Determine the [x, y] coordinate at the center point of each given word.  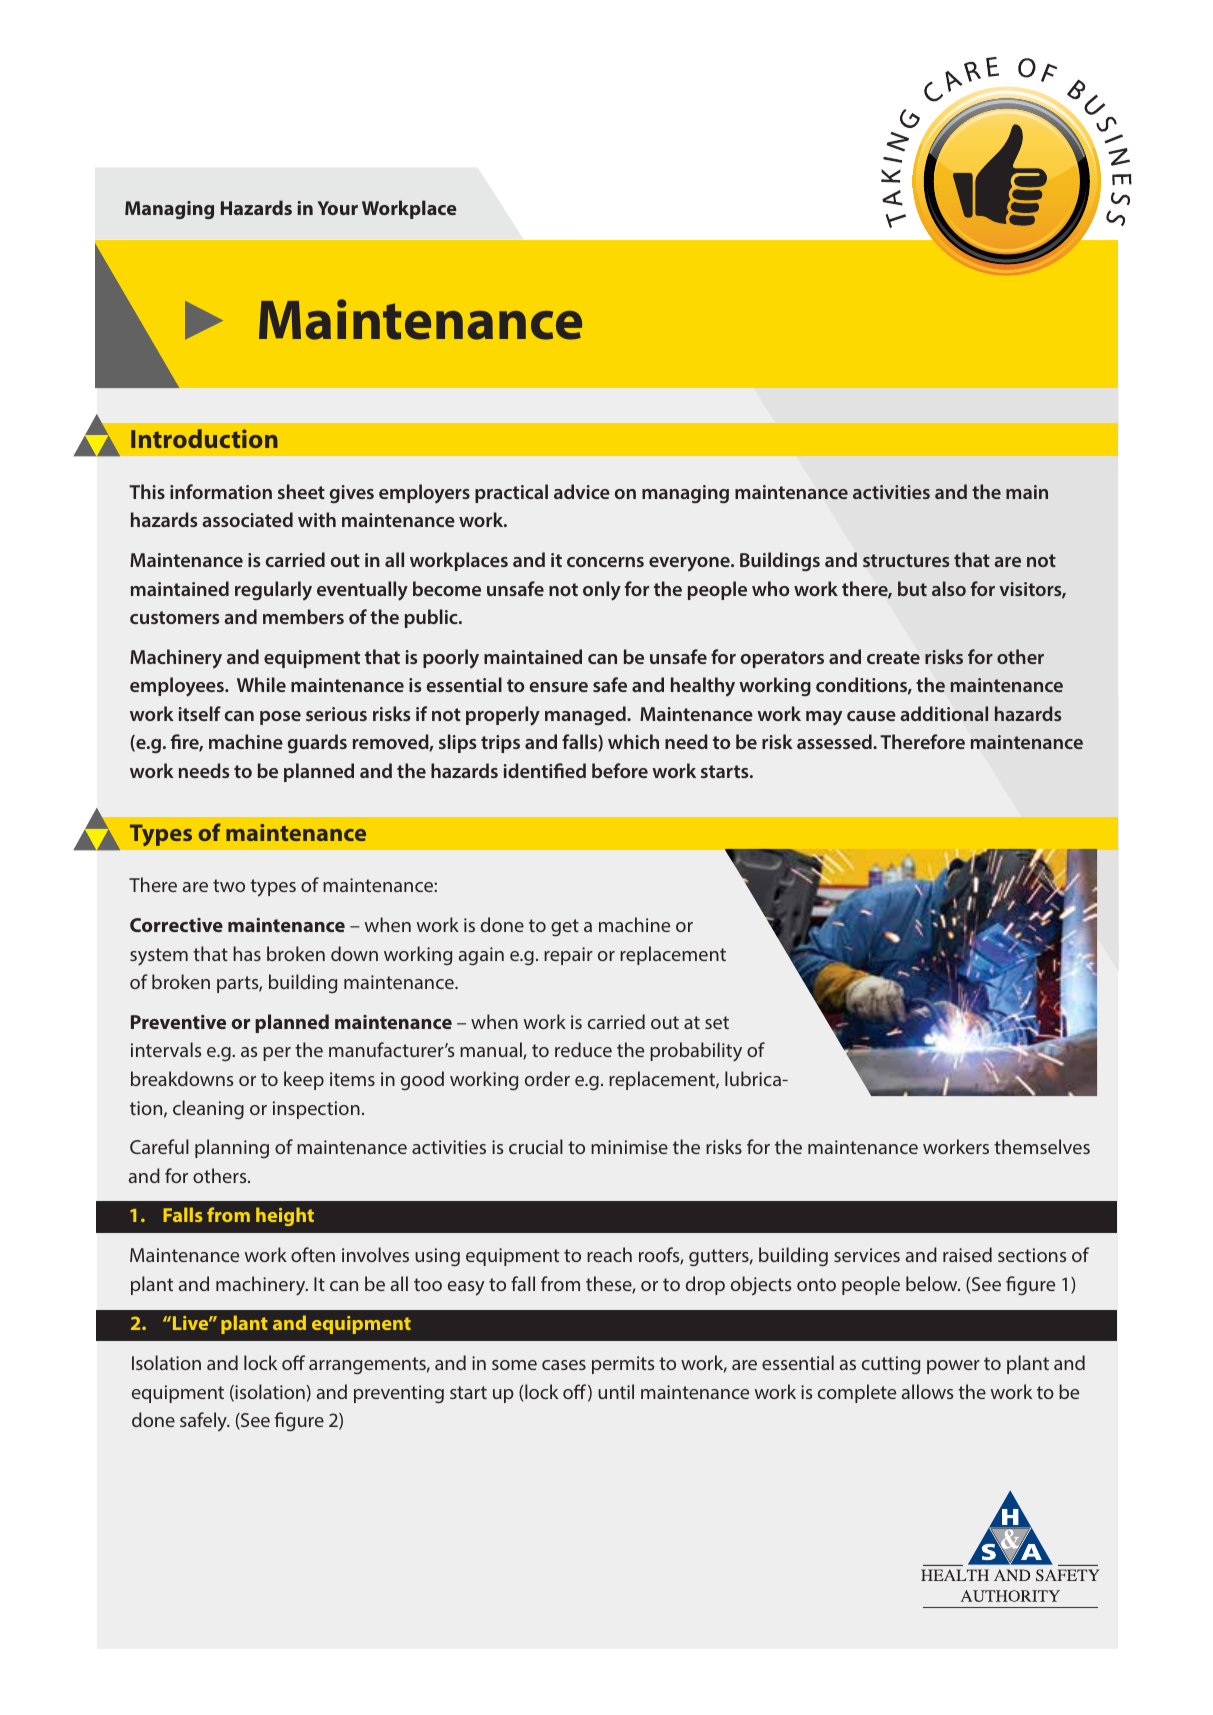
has [247, 953]
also [949, 588]
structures [906, 560]
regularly [273, 591]
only [602, 591]
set [717, 1022]
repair [568, 956]
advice [582, 491]
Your [338, 208]
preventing [399, 1394]
